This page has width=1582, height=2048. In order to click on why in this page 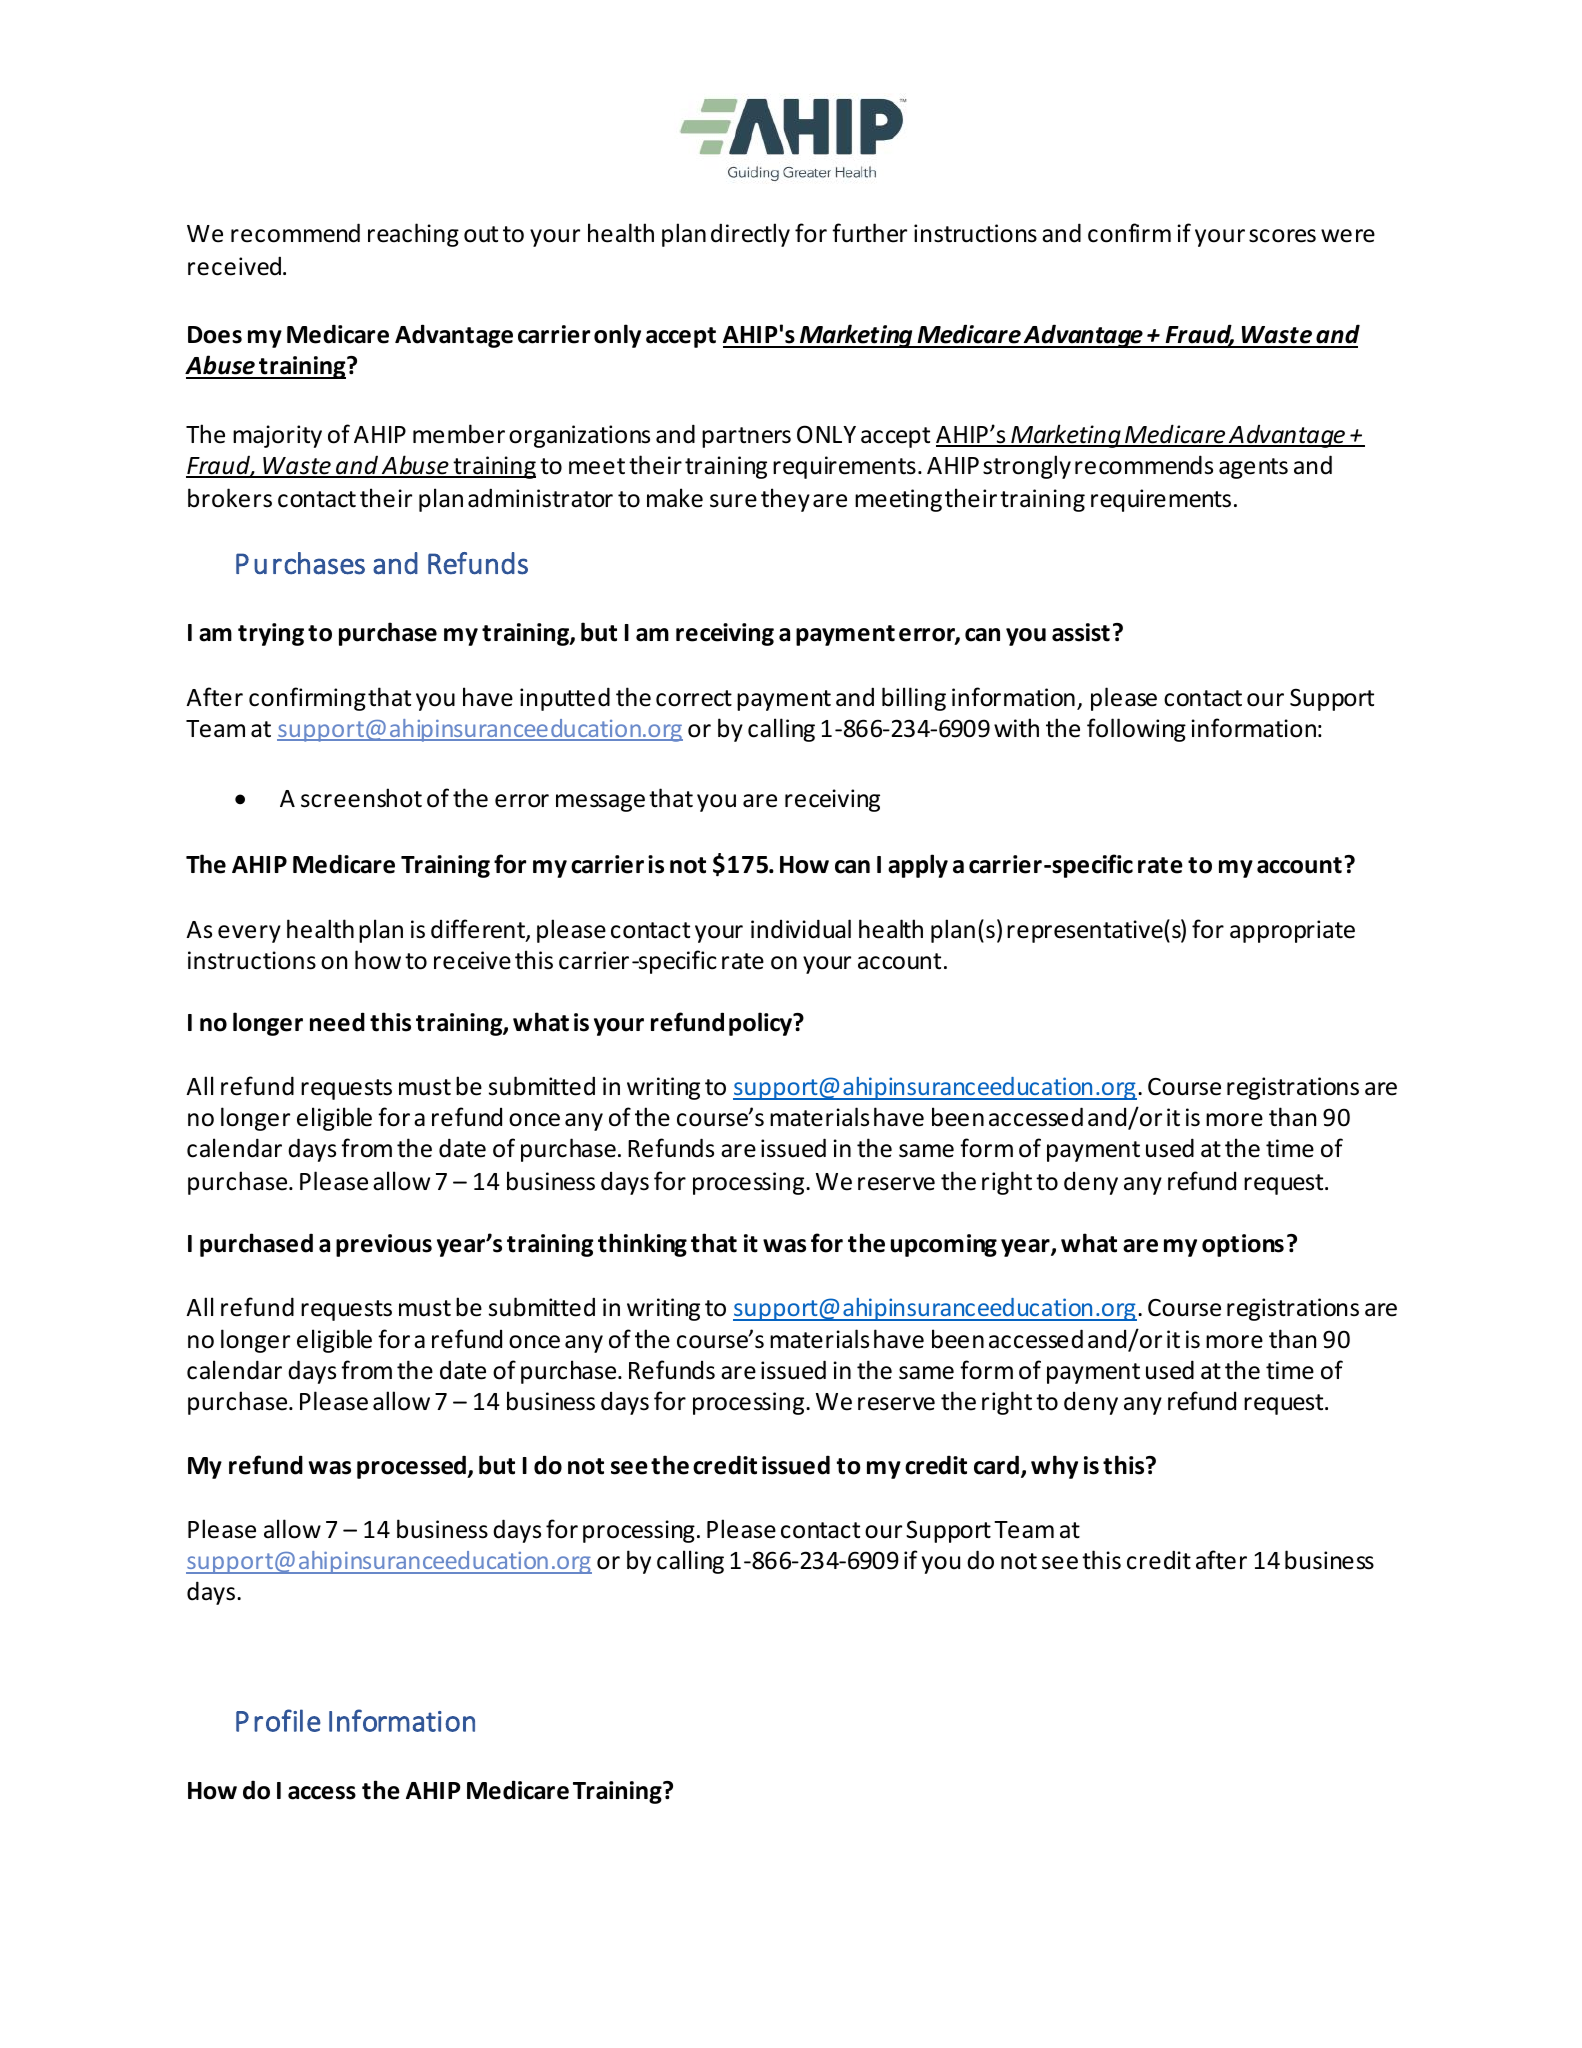, I will do `click(1054, 1467)`.
